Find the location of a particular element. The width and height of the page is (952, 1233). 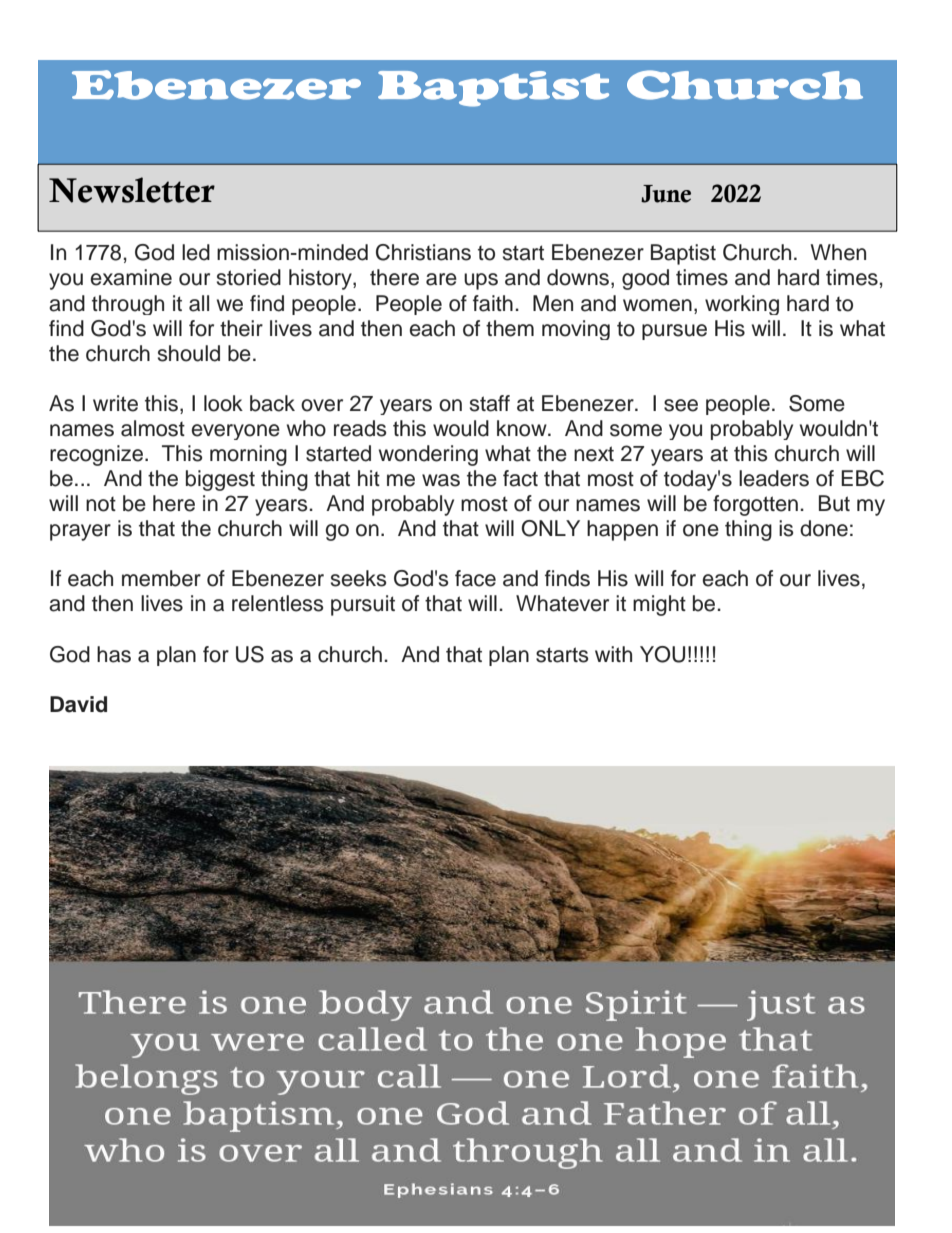

leaders is located at coordinates (774, 478).
